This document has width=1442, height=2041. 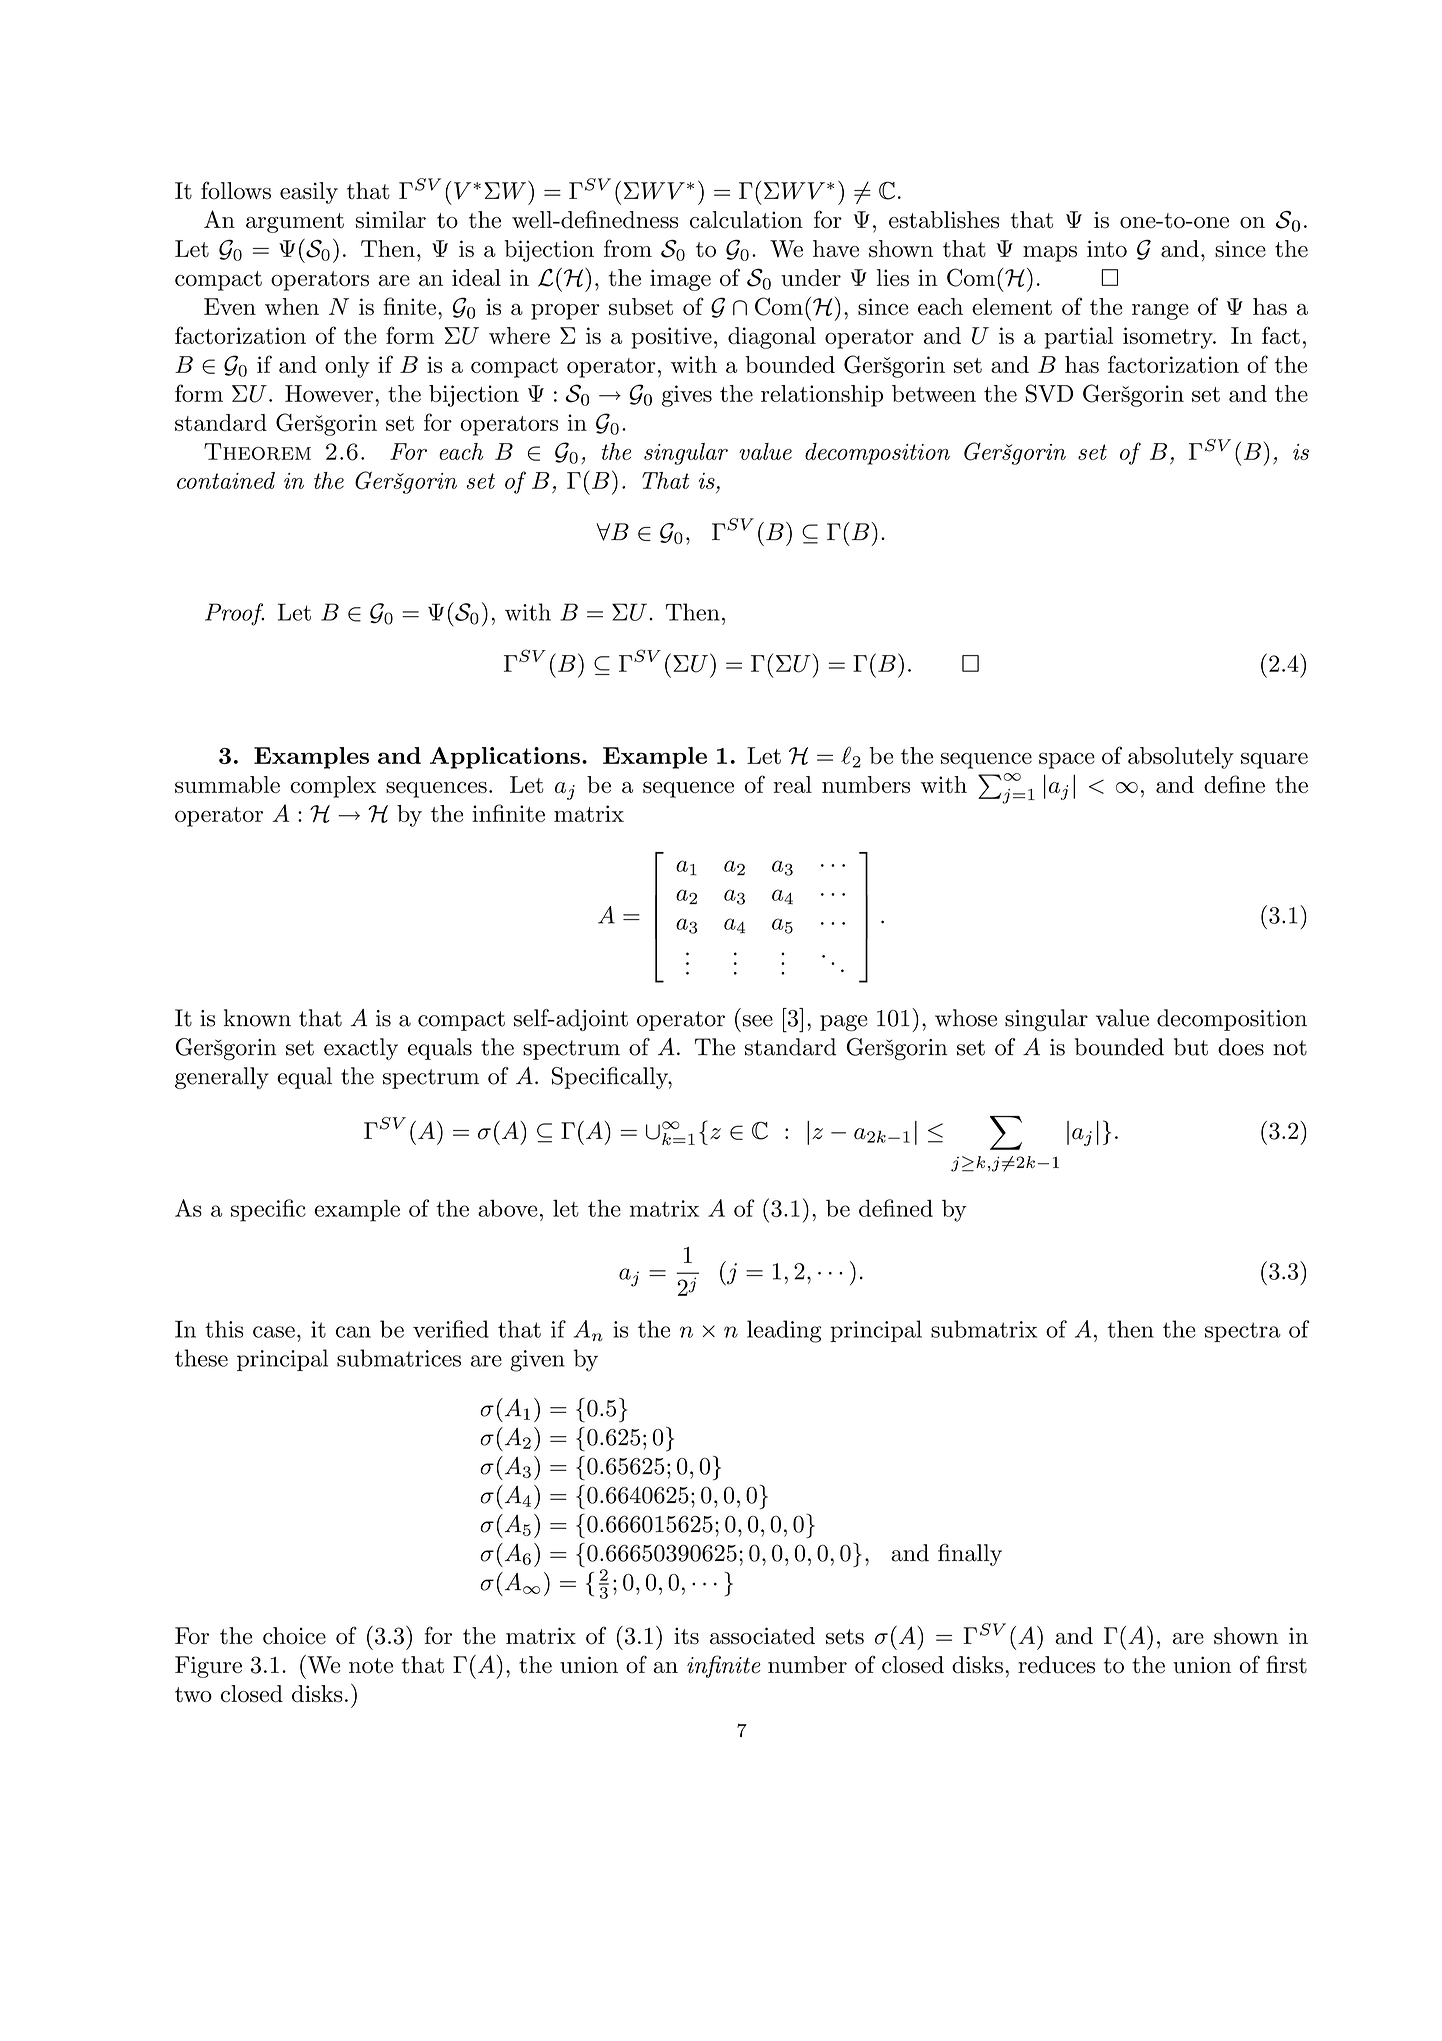 What do you see at coordinates (294, 1636) in the document?
I see `choice` at bounding box center [294, 1636].
